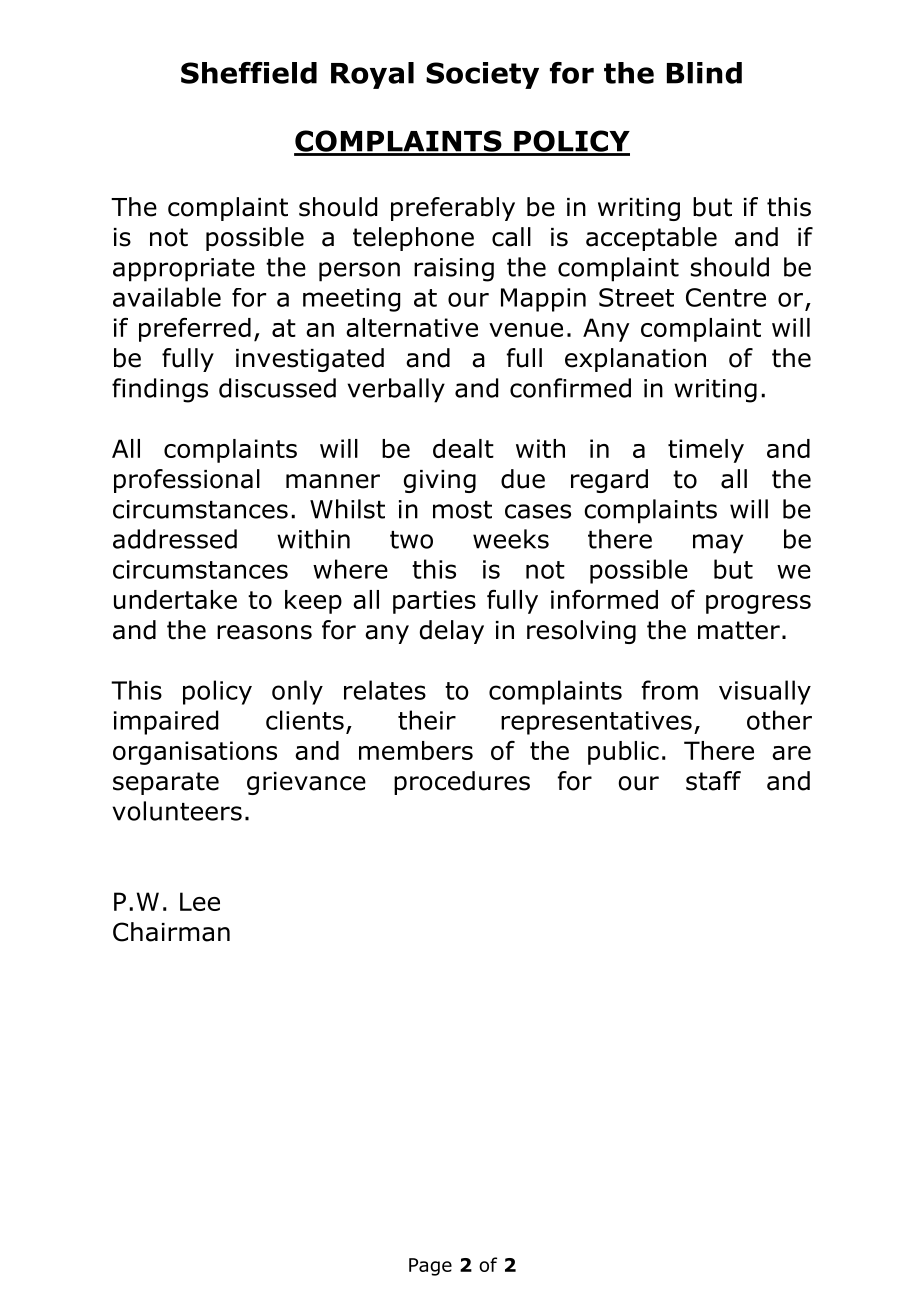  I want to click on staff, so click(713, 781).
